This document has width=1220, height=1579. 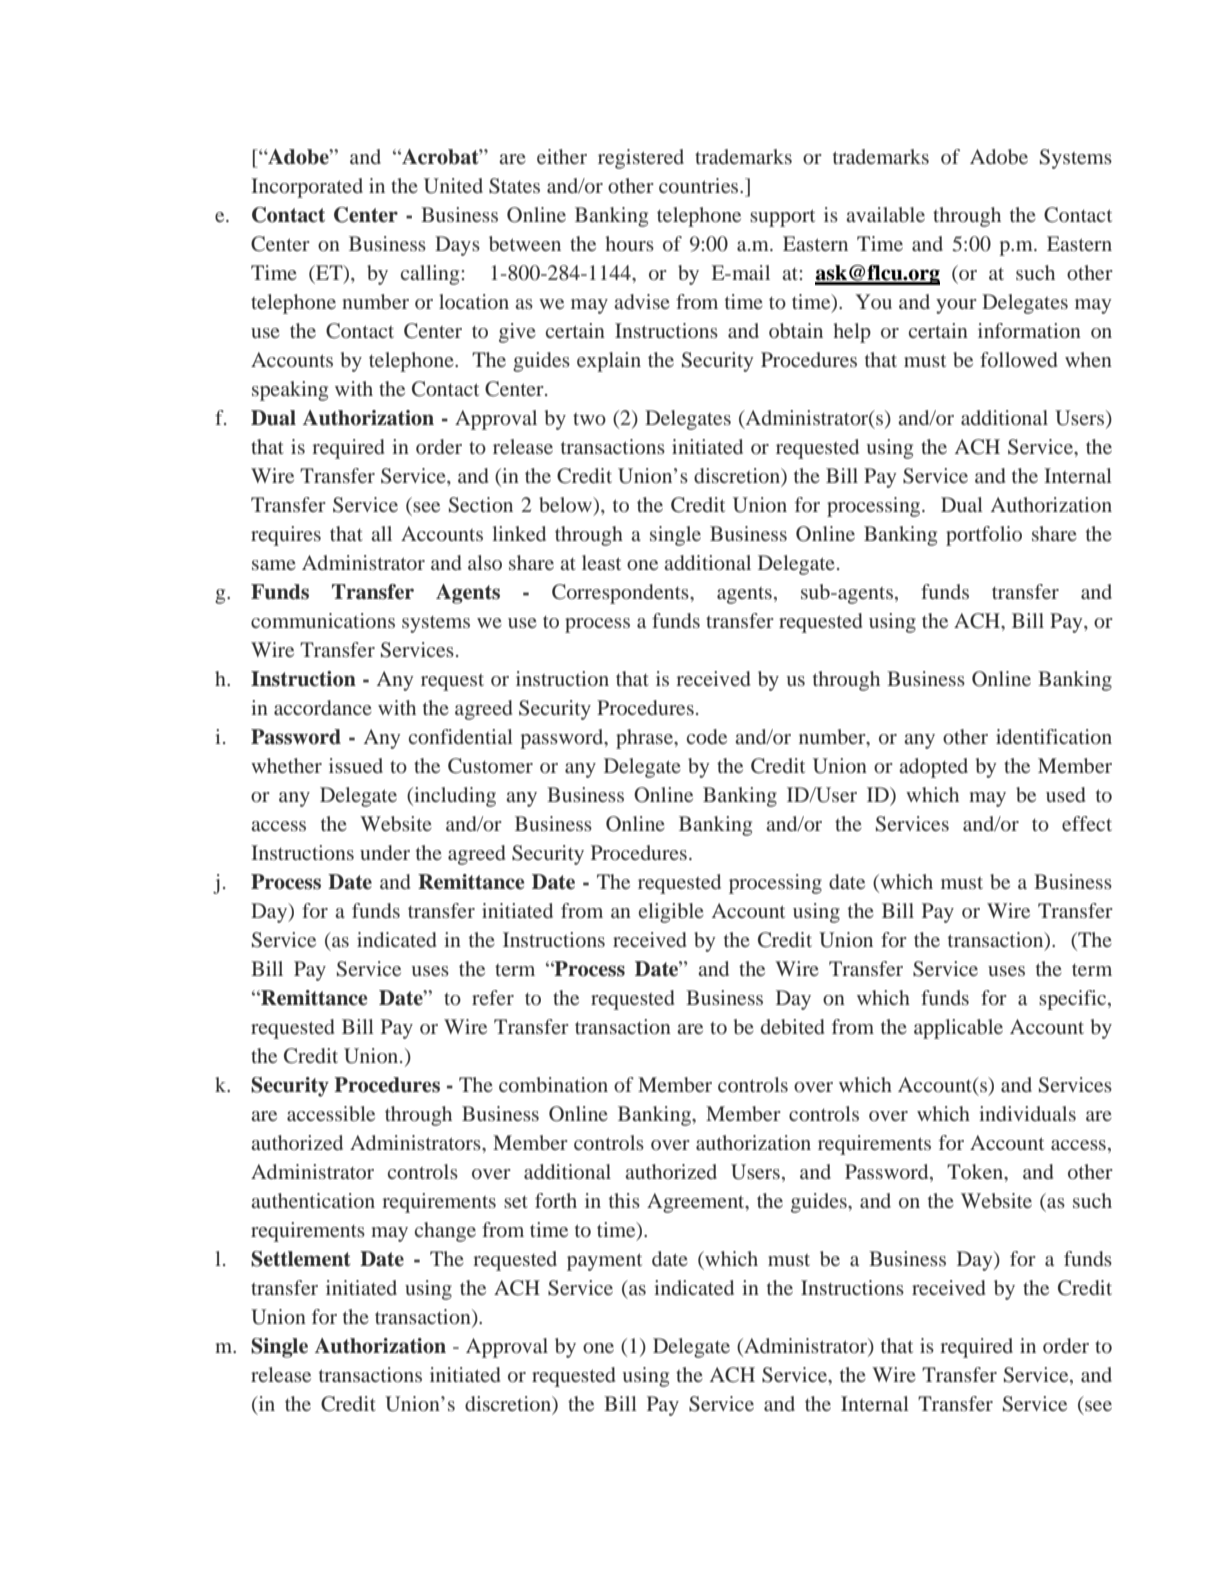 What do you see at coordinates (307, 188) in the document?
I see `Incorporated` at bounding box center [307, 188].
